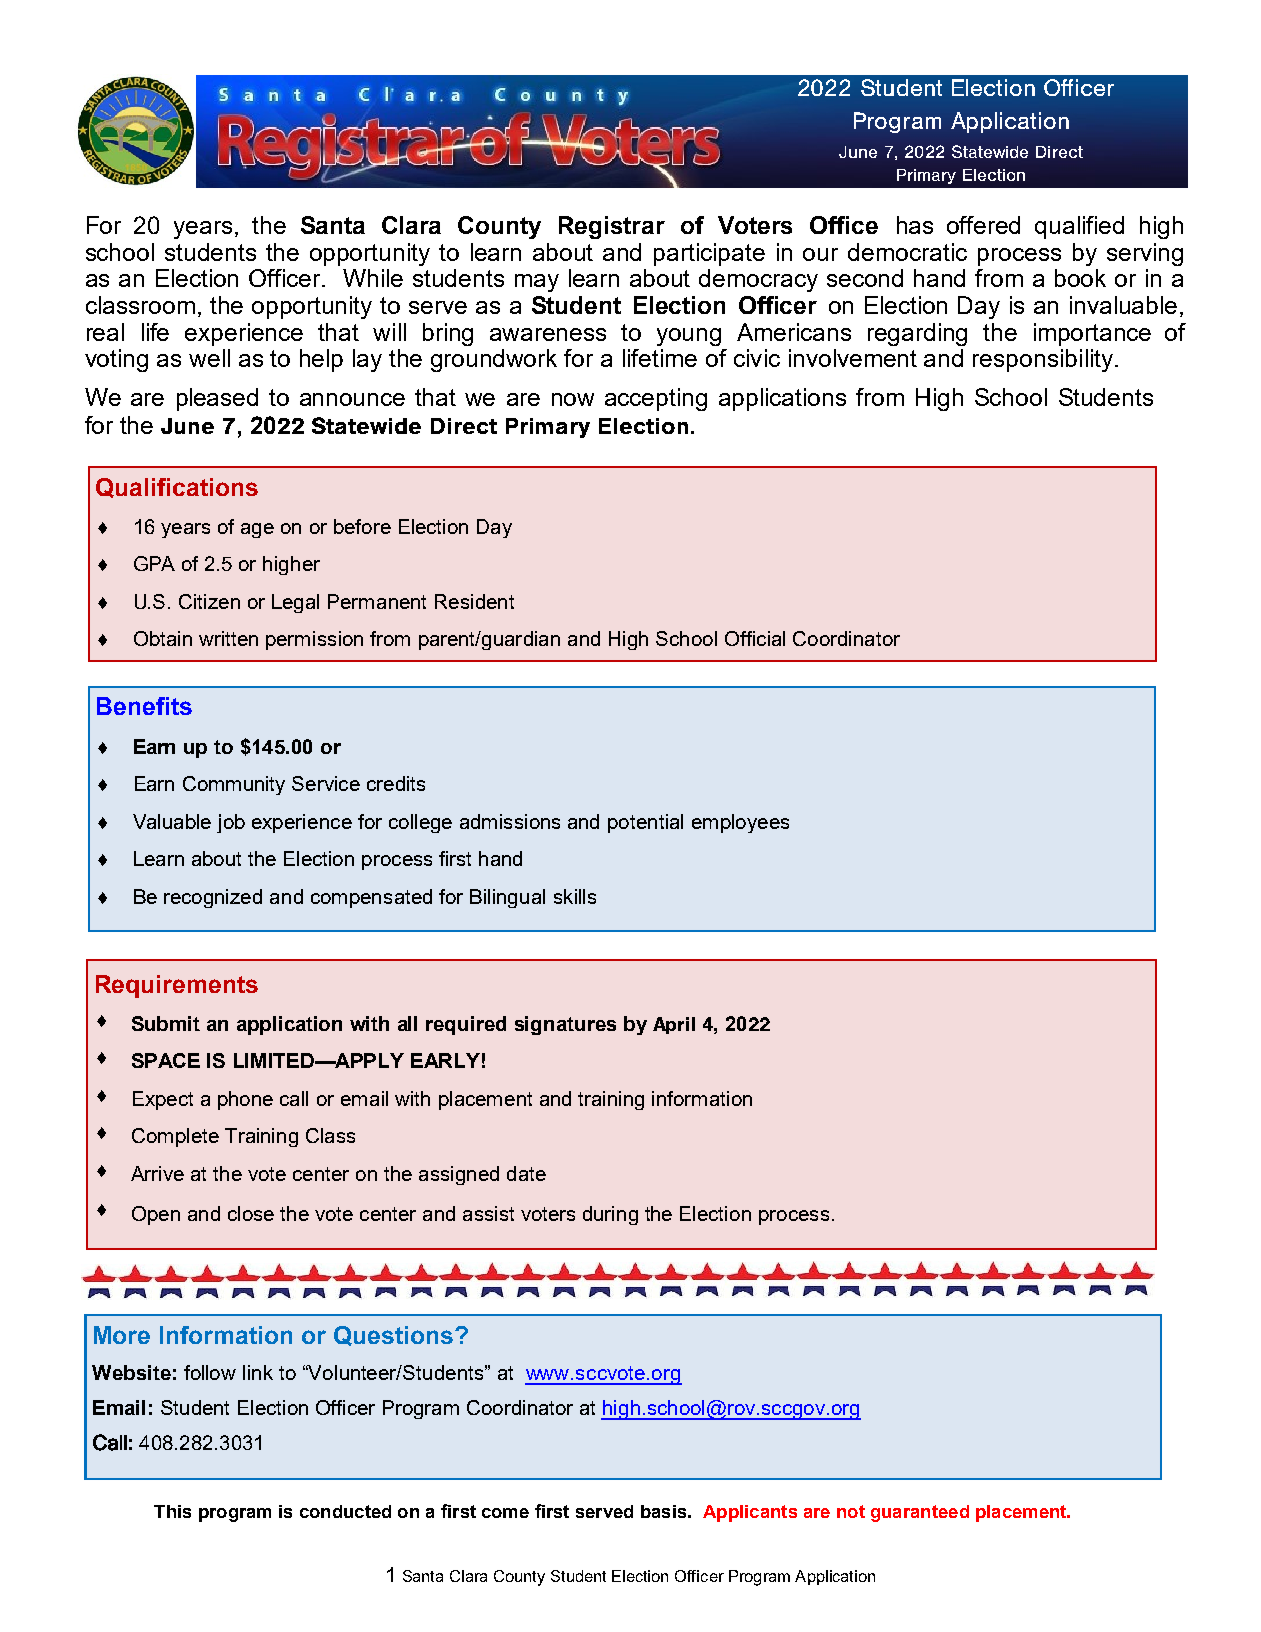 The height and width of the document is (1632, 1261). Describe the element at coordinates (1080, 278) in the document. I see `book` at that location.
